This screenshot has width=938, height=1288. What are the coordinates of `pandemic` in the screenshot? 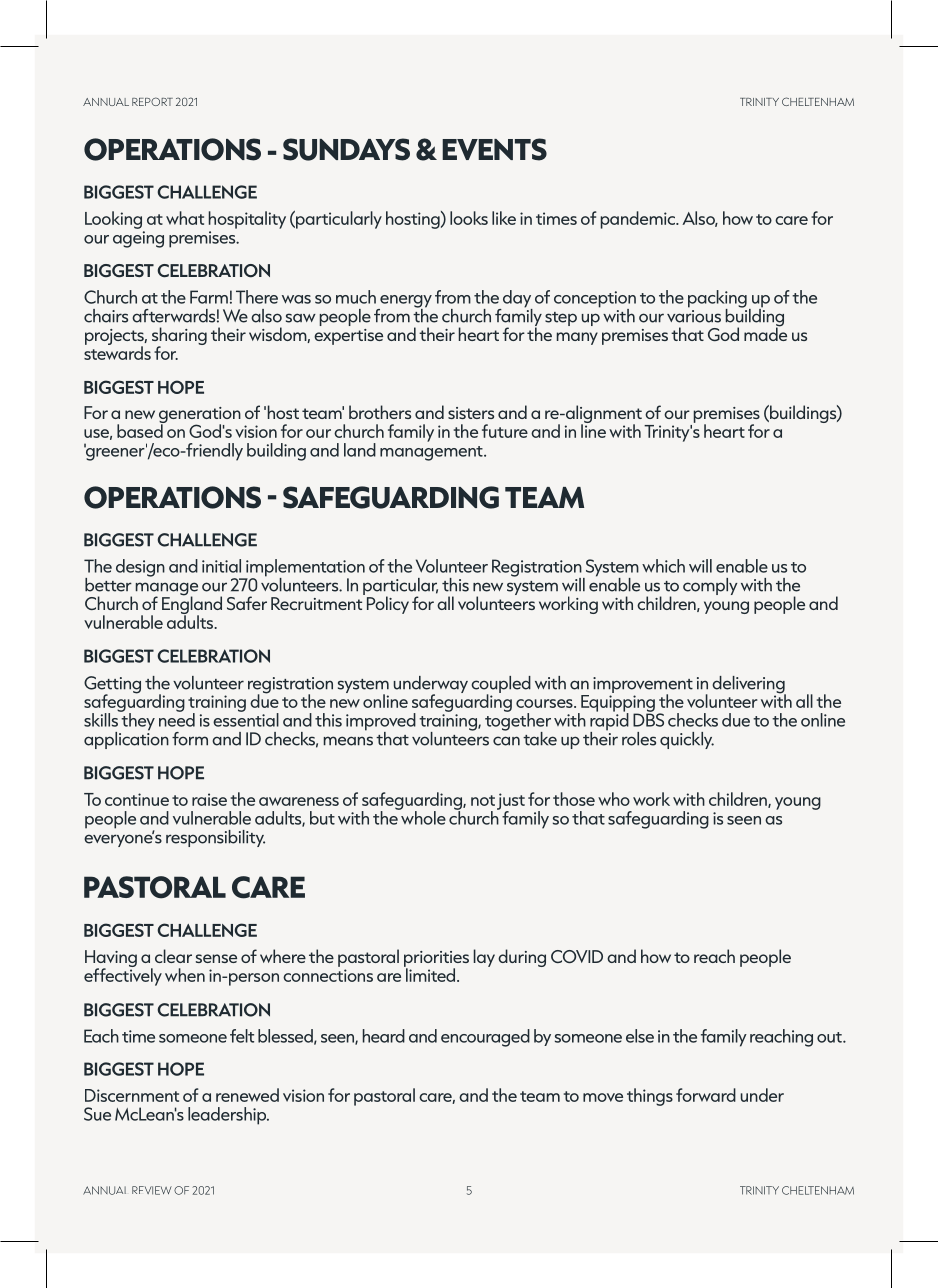 It's located at (639, 220).
